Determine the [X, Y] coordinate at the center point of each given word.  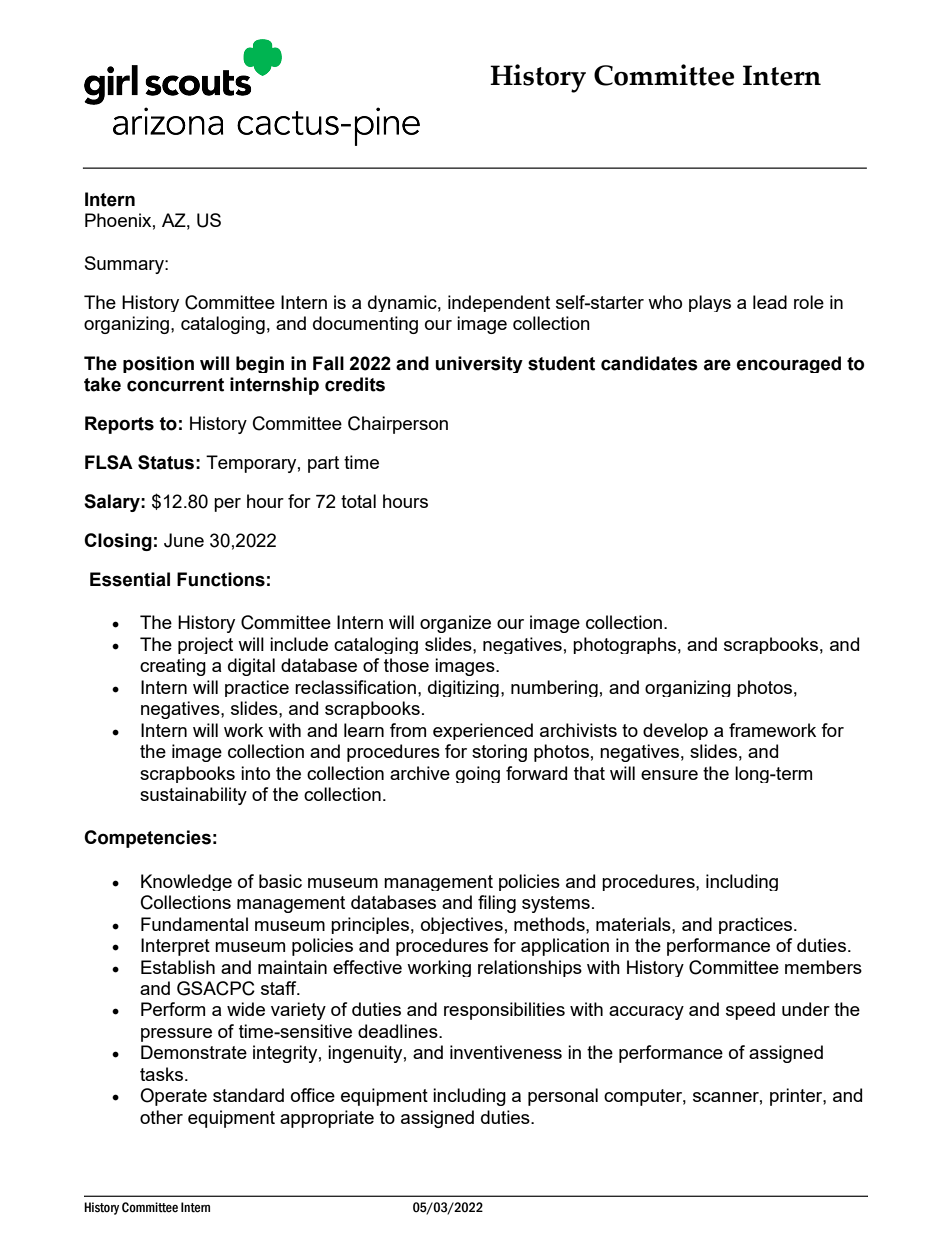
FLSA [109, 462]
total [358, 501]
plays [710, 303]
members [823, 967]
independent [499, 303]
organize [455, 624]
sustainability [193, 796]
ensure [669, 775]
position [158, 364]
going [478, 774]
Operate [173, 1097]
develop [675, 731]
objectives [462, 925]
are [717, 365]
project [205, 645]
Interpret [175, 947]
